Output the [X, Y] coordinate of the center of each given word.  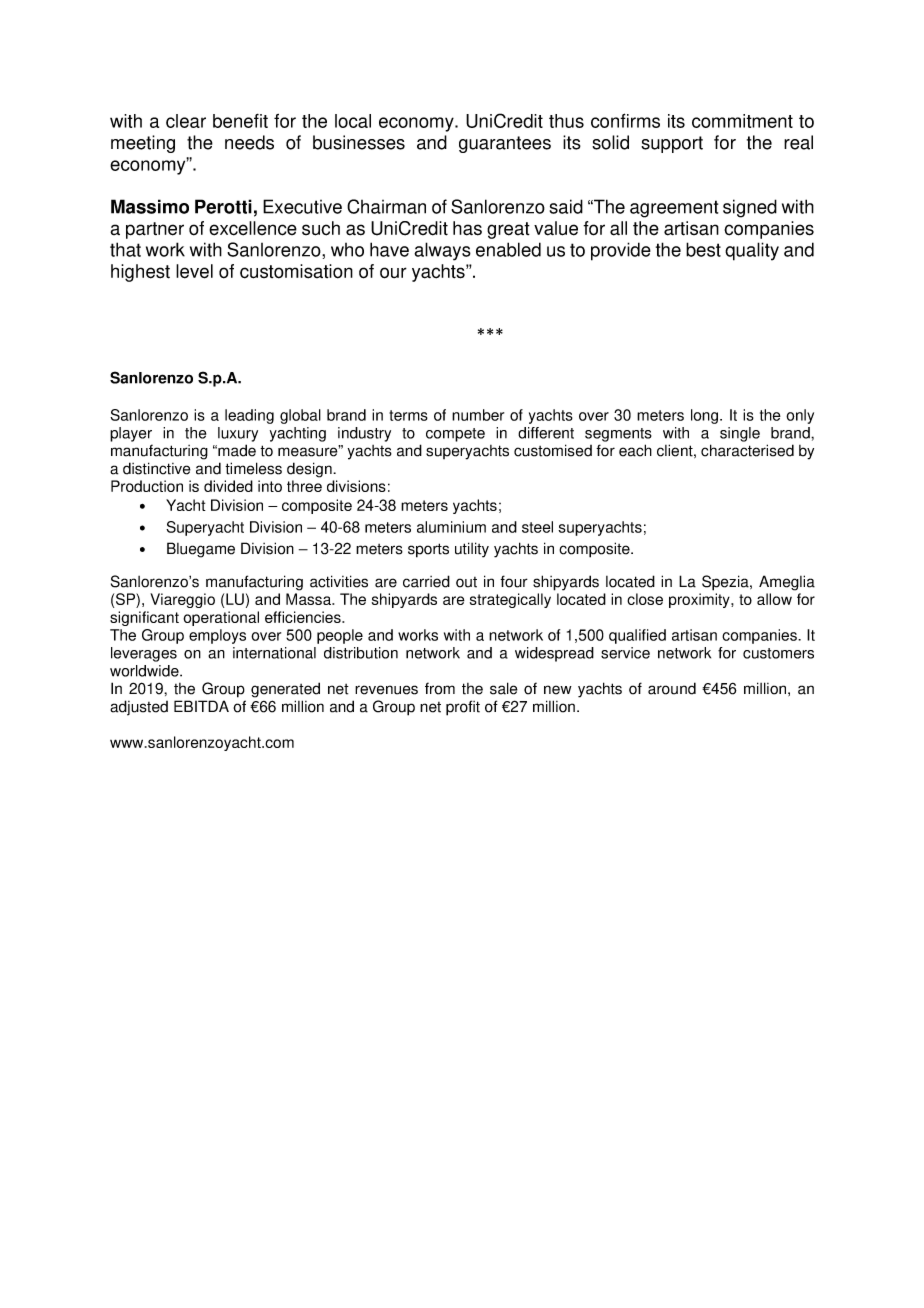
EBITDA [201, 706]
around [672, 688]
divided [228, 486]
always [442, 251]
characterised [747, 450]
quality [752, 251]
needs [249, 142]
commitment [742, 121]
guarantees [505, 144]
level [194, 271]
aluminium [451, 527]
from [440, 688]
